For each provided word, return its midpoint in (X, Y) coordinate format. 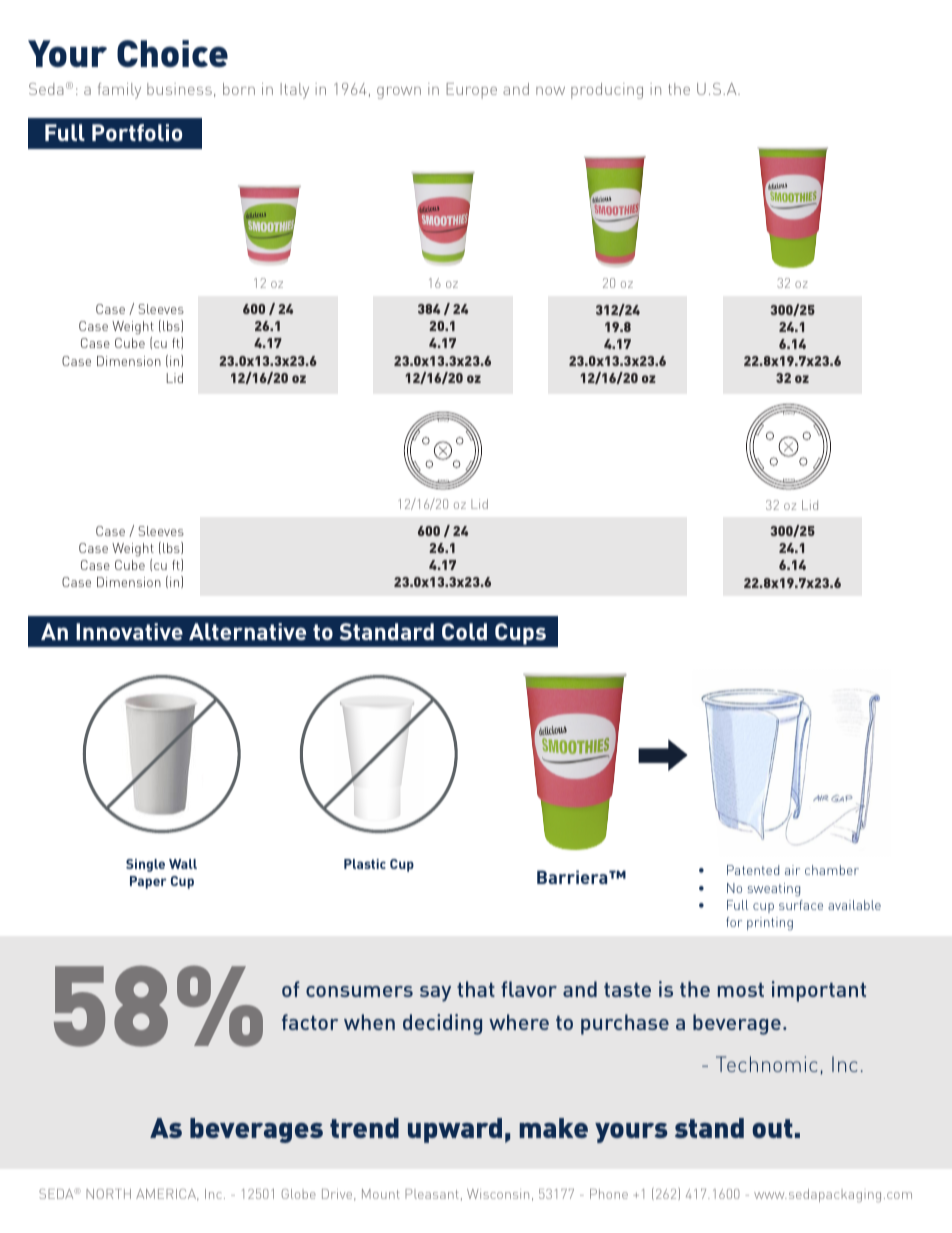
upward (455, 1130)
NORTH (108, 1194)
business (179, 89)
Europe (471, 91)
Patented (753, 870)
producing (607, 91)
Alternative (247, 631)
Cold (464, 631)
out (772, 1128)
